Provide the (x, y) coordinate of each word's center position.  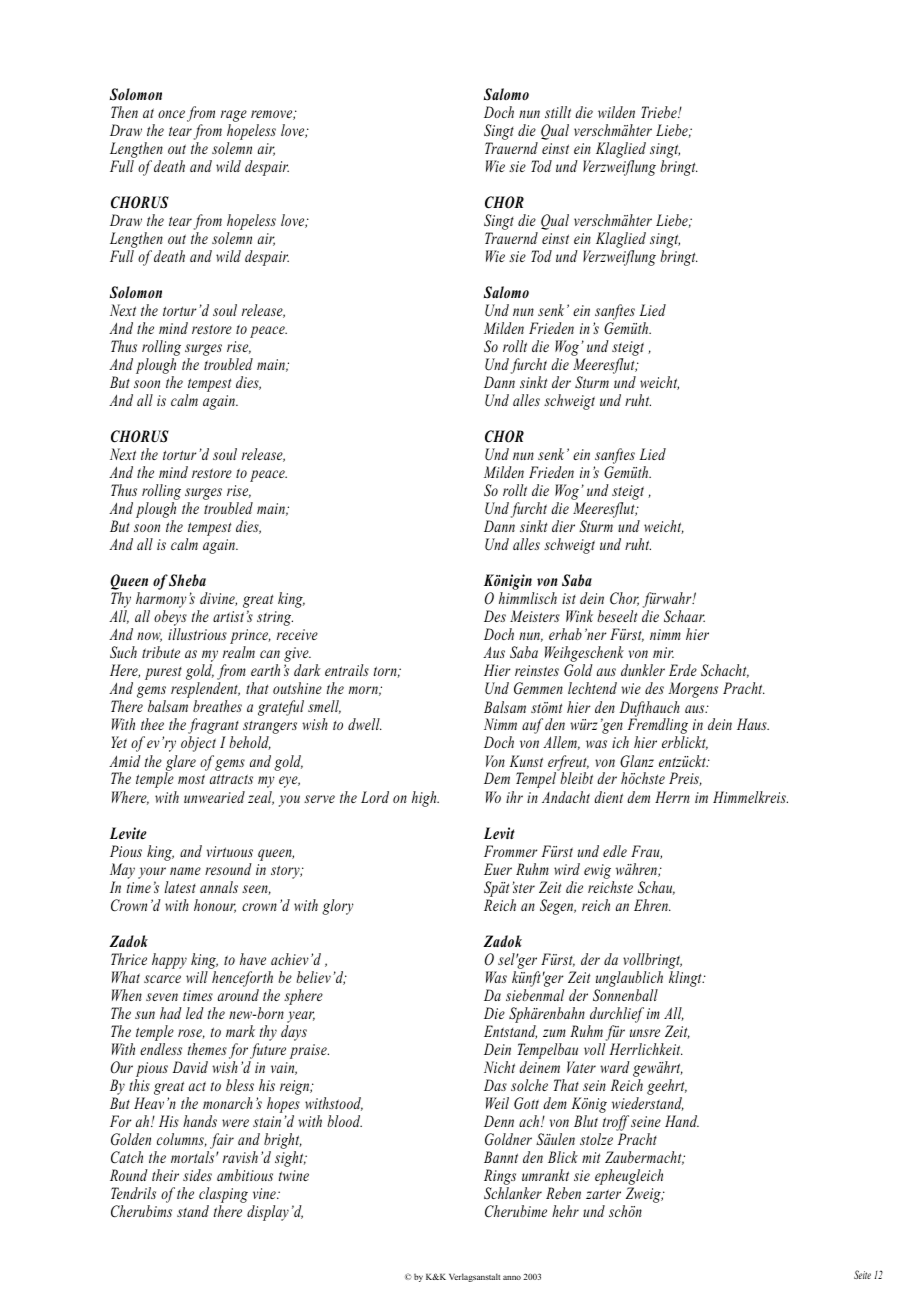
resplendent (205, 691)
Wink (579, 616)
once (171, 114)
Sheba (187, 580)
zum (554, 1033)
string (275, 618)
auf (532, 726)
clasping (223, 1196)
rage (234, 116)
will (197, 977)
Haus (753, 724)
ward (615, 1067)
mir (663, 652)
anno (512, 1277)
